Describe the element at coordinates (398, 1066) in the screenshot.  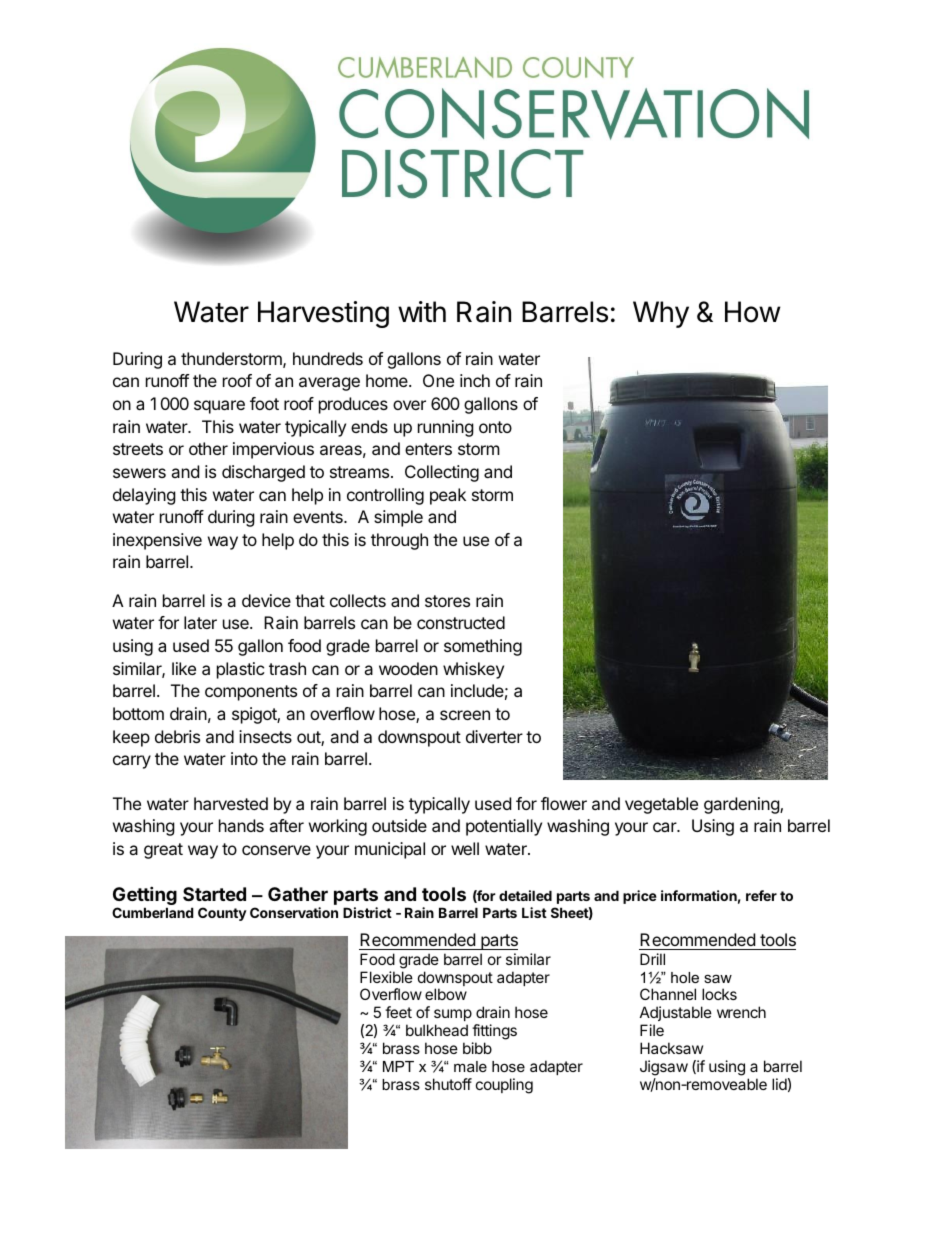
I see `MPT` at that location.
